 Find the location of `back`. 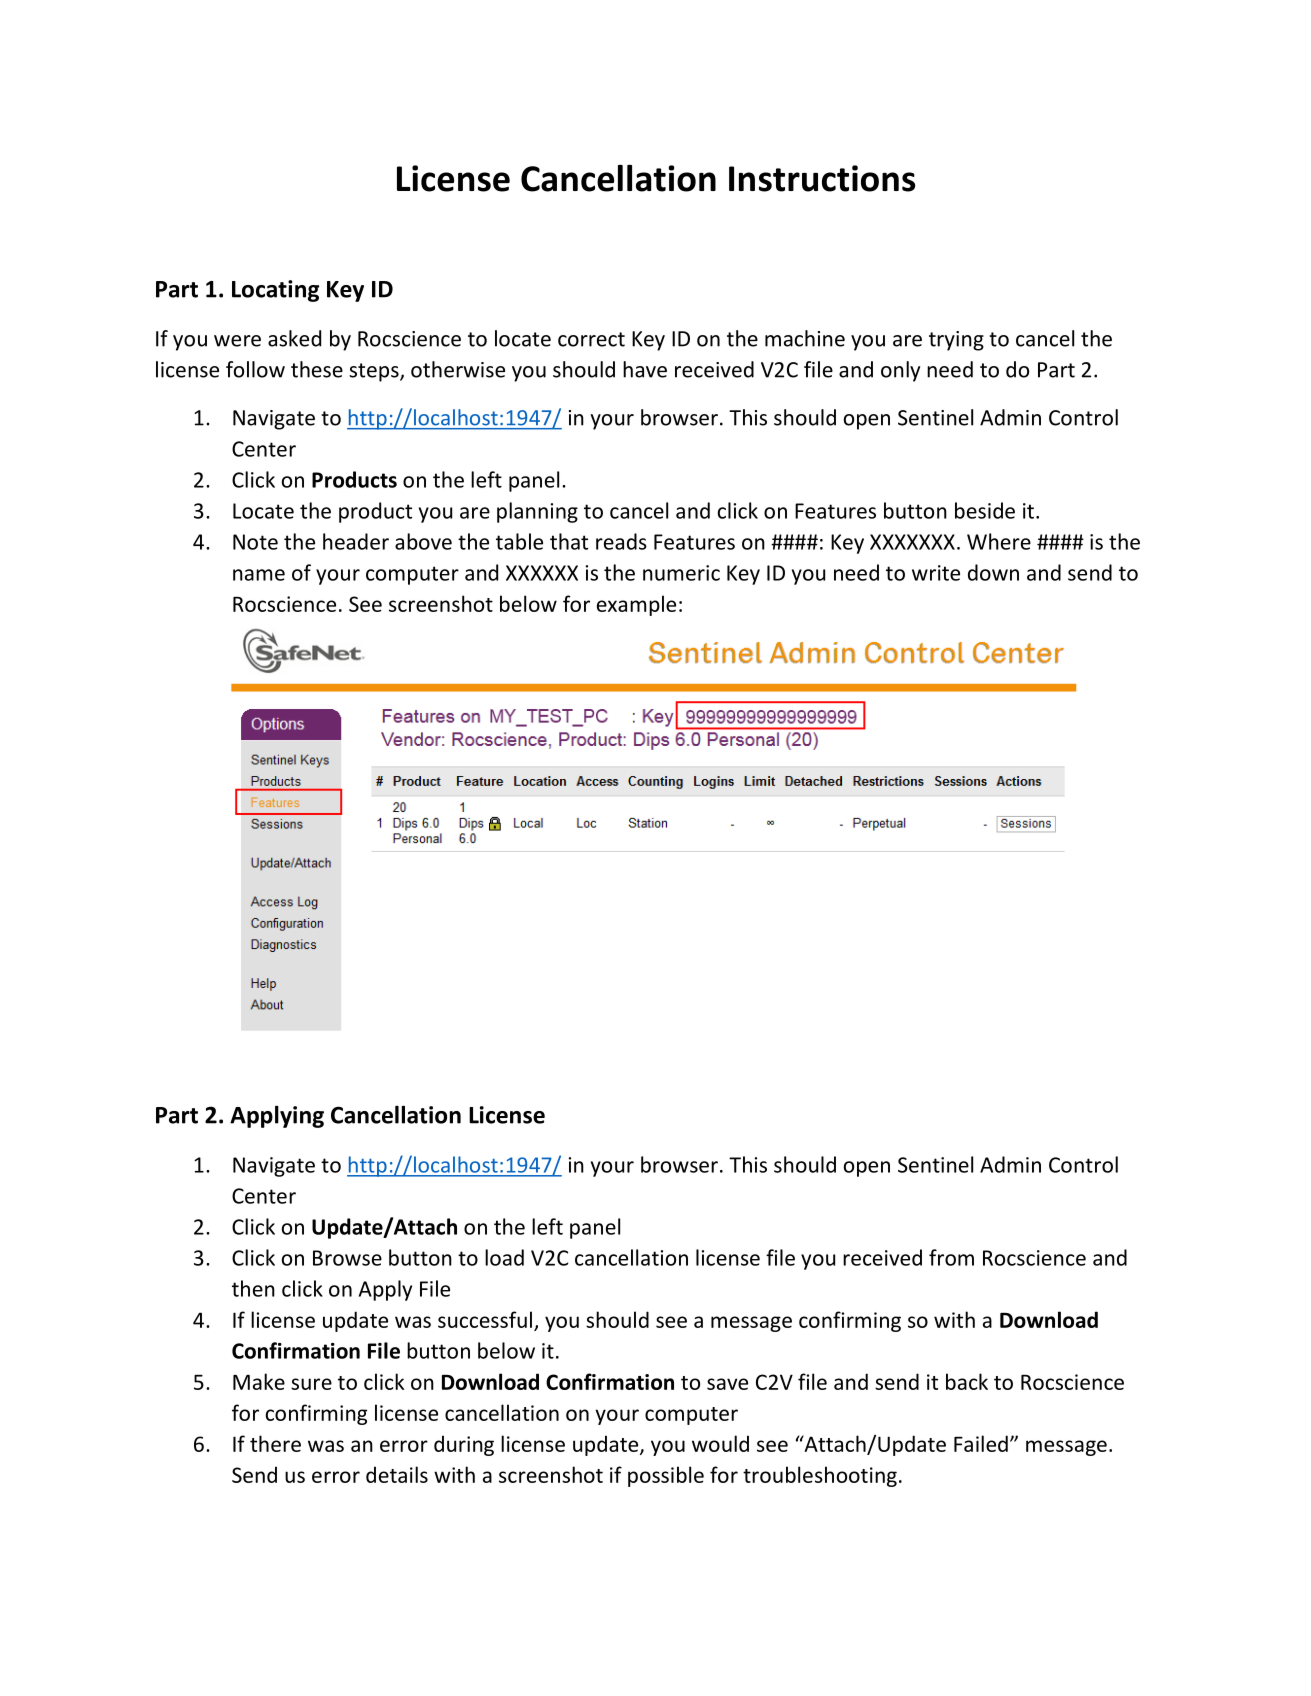

back is located at coordinates (967, 1381).
